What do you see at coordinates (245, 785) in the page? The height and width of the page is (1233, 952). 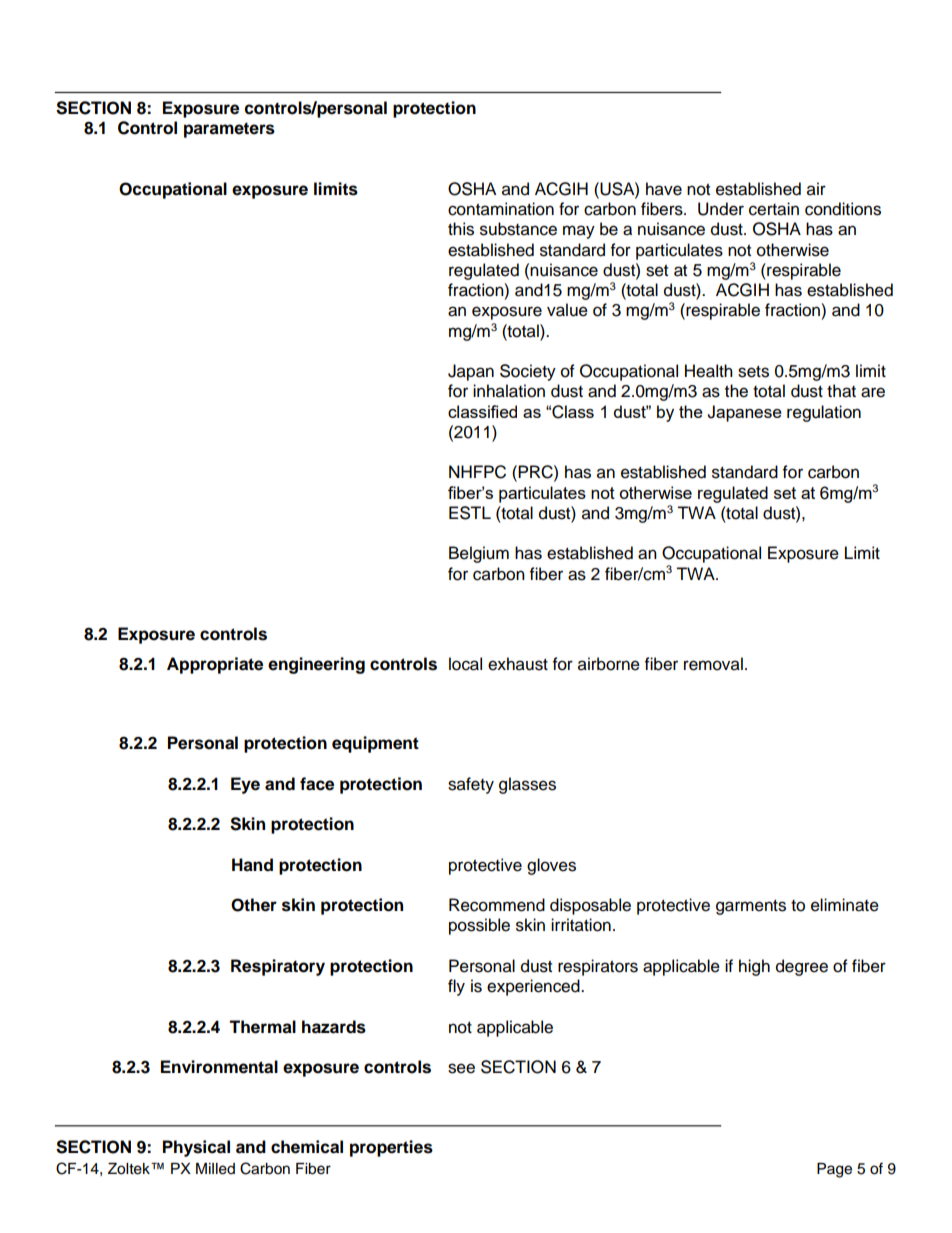 I see `Eye` at bounding box center [245, 785].
